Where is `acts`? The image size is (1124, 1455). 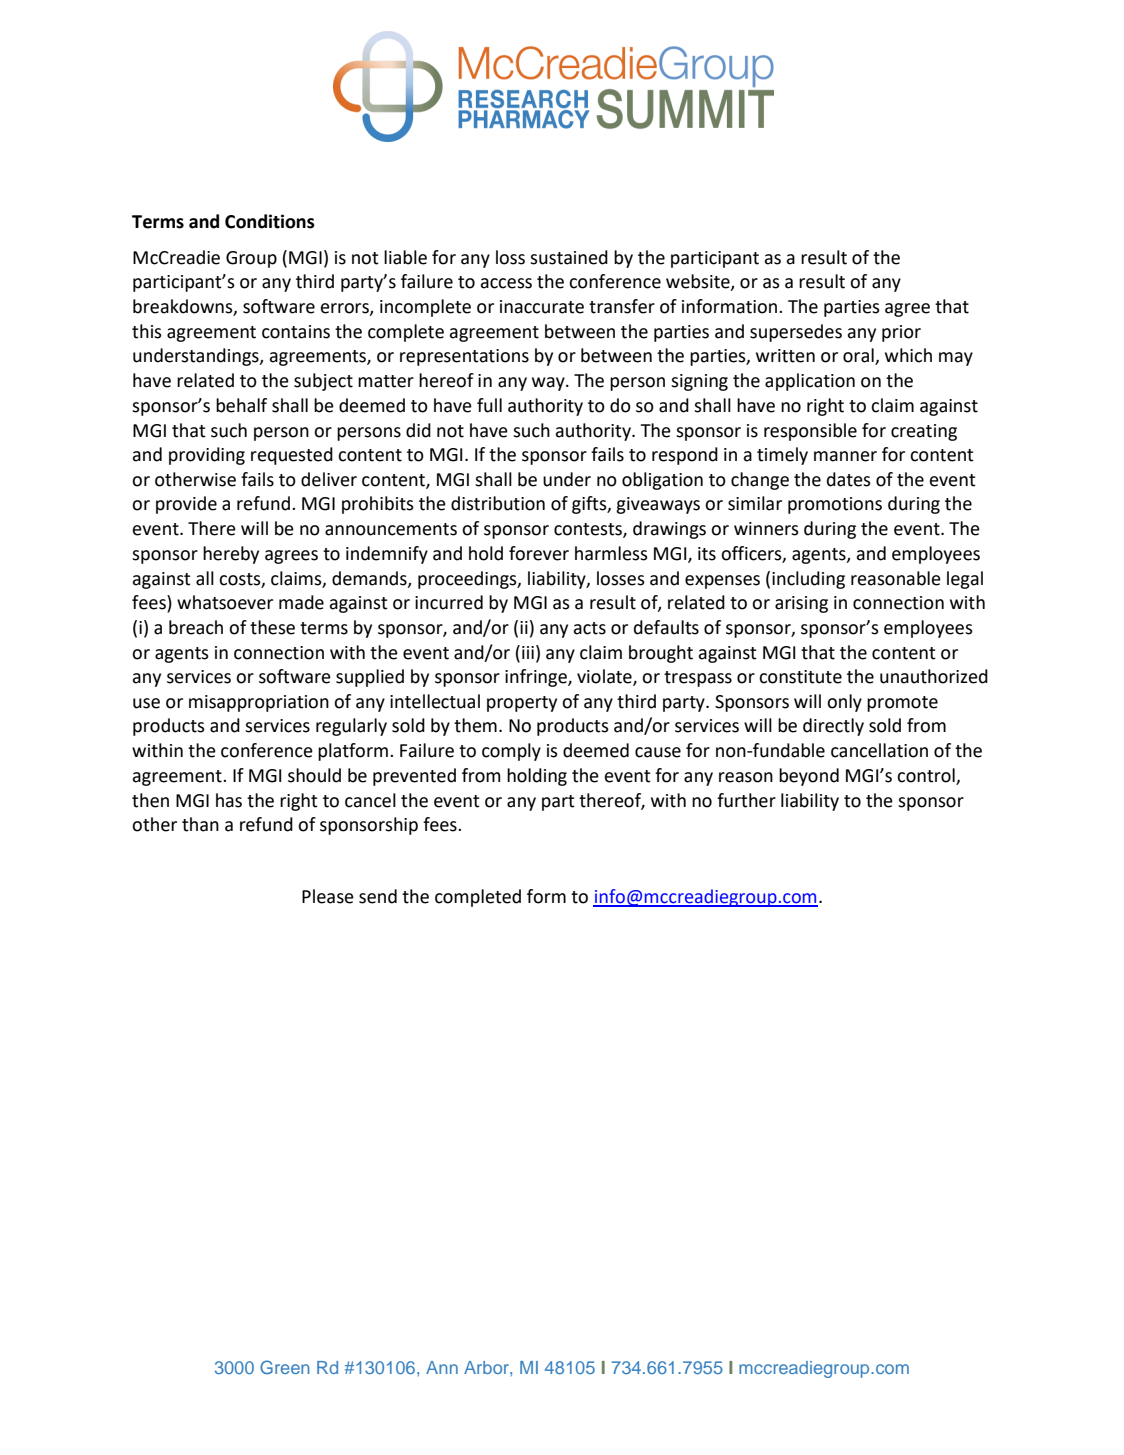 acts is located at coordinates (589, 628).
